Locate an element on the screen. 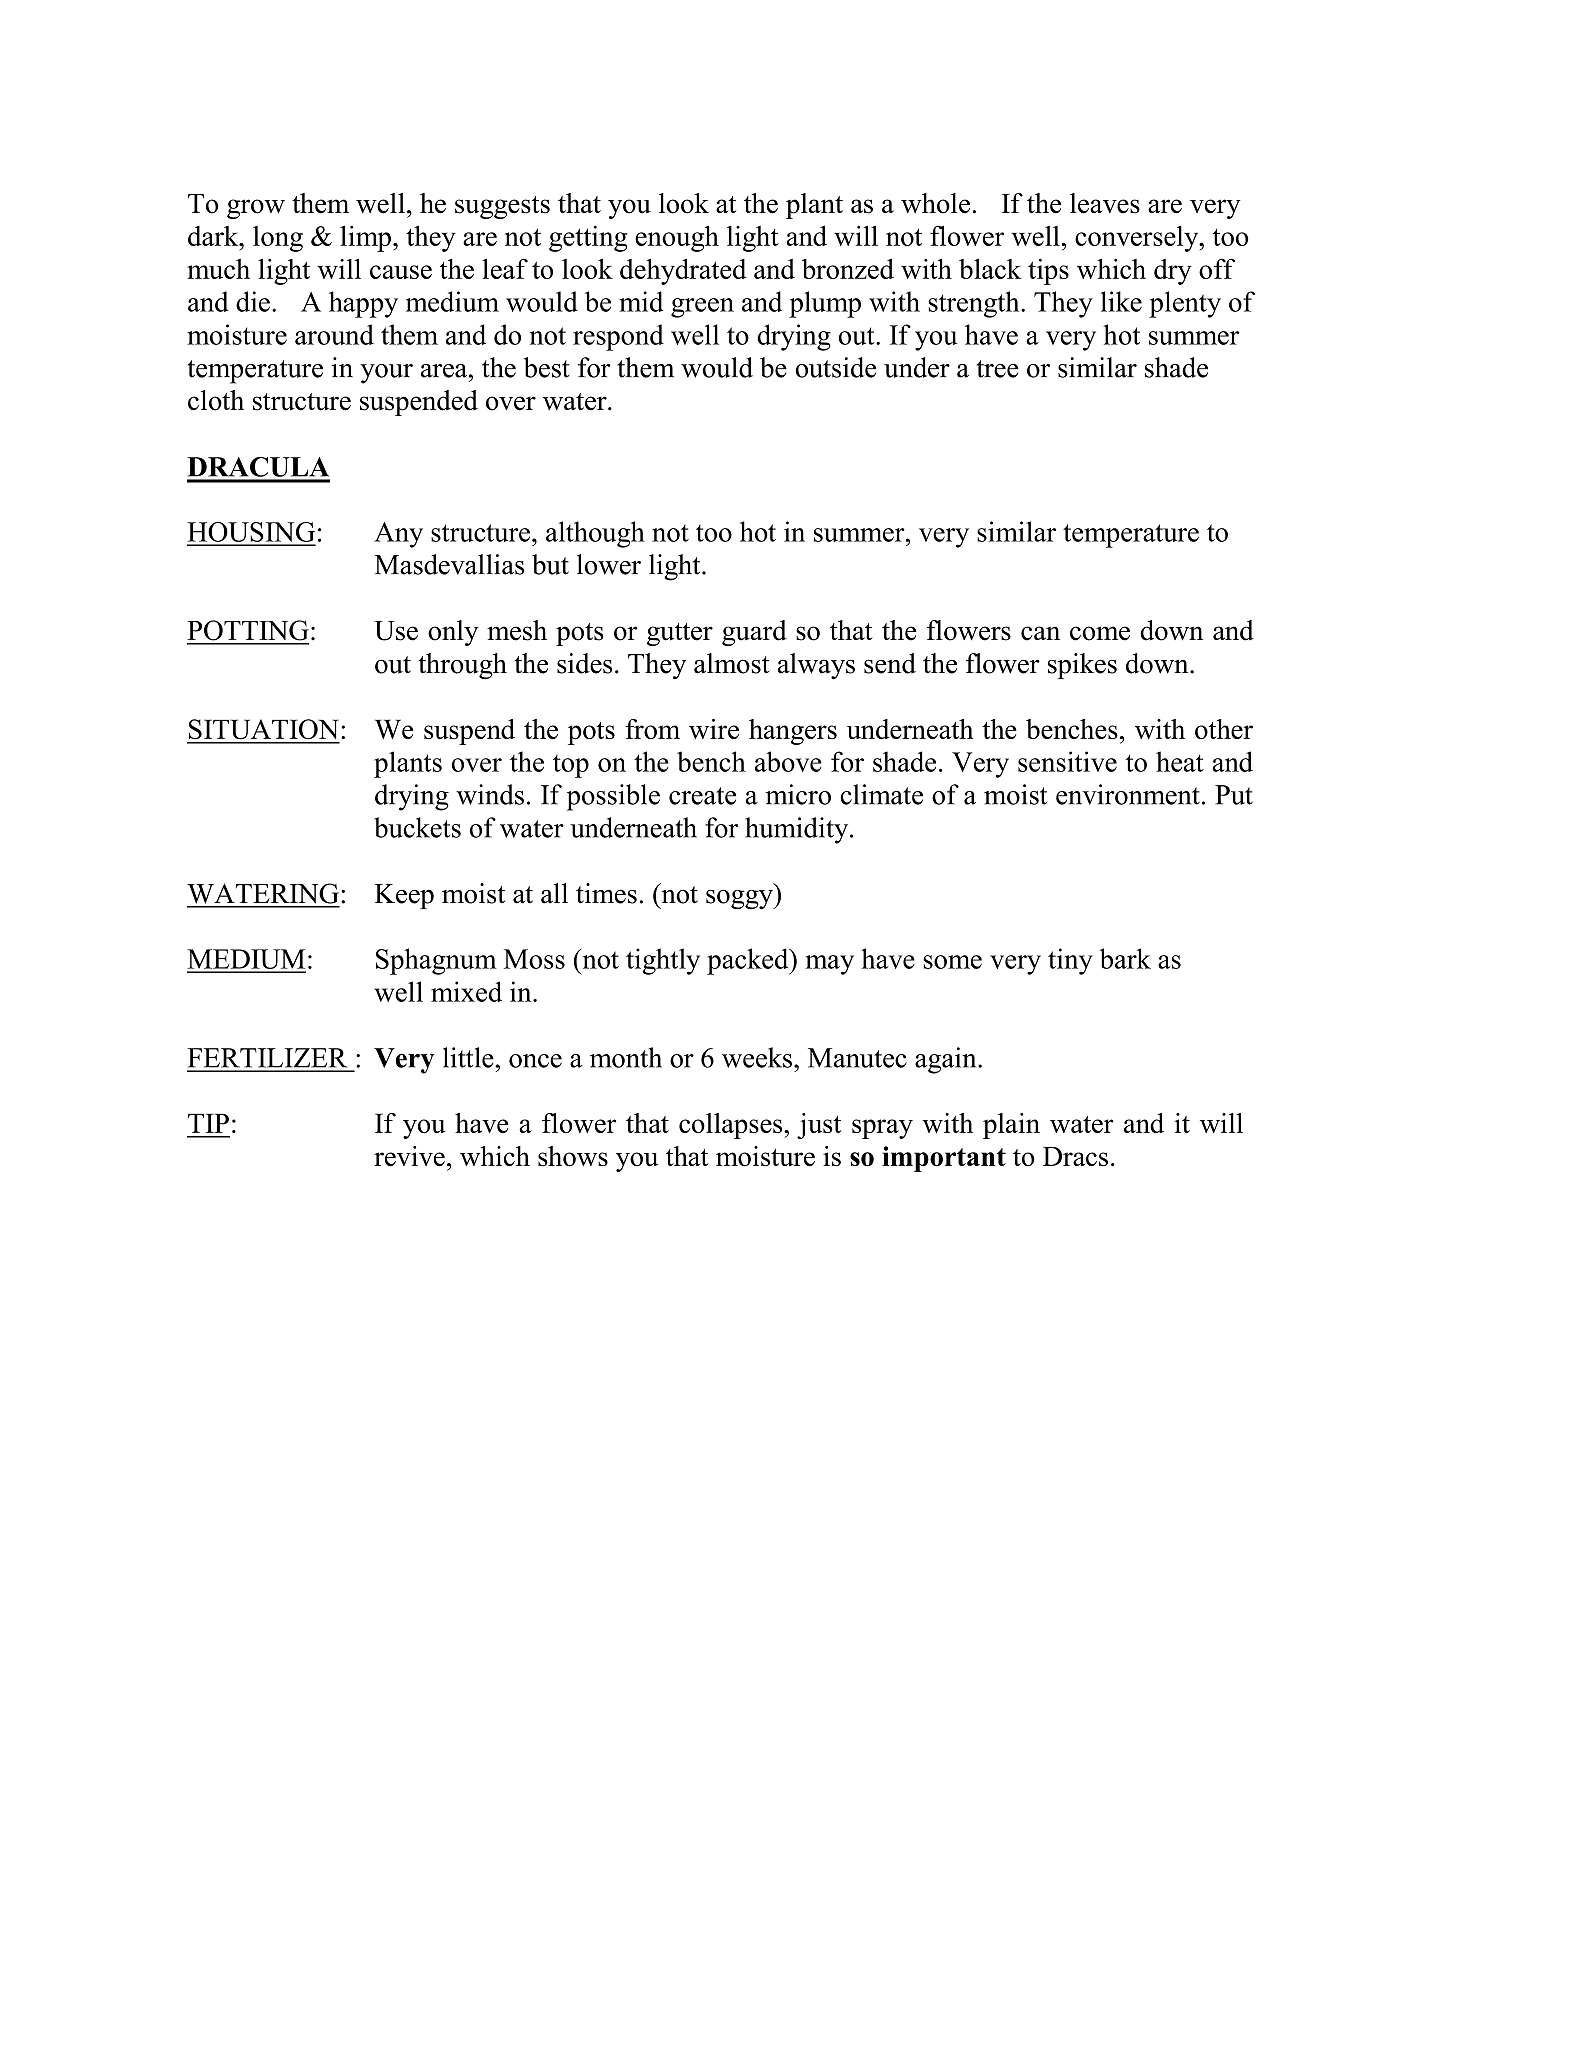  revive is located at coordinates (409, 1156).
